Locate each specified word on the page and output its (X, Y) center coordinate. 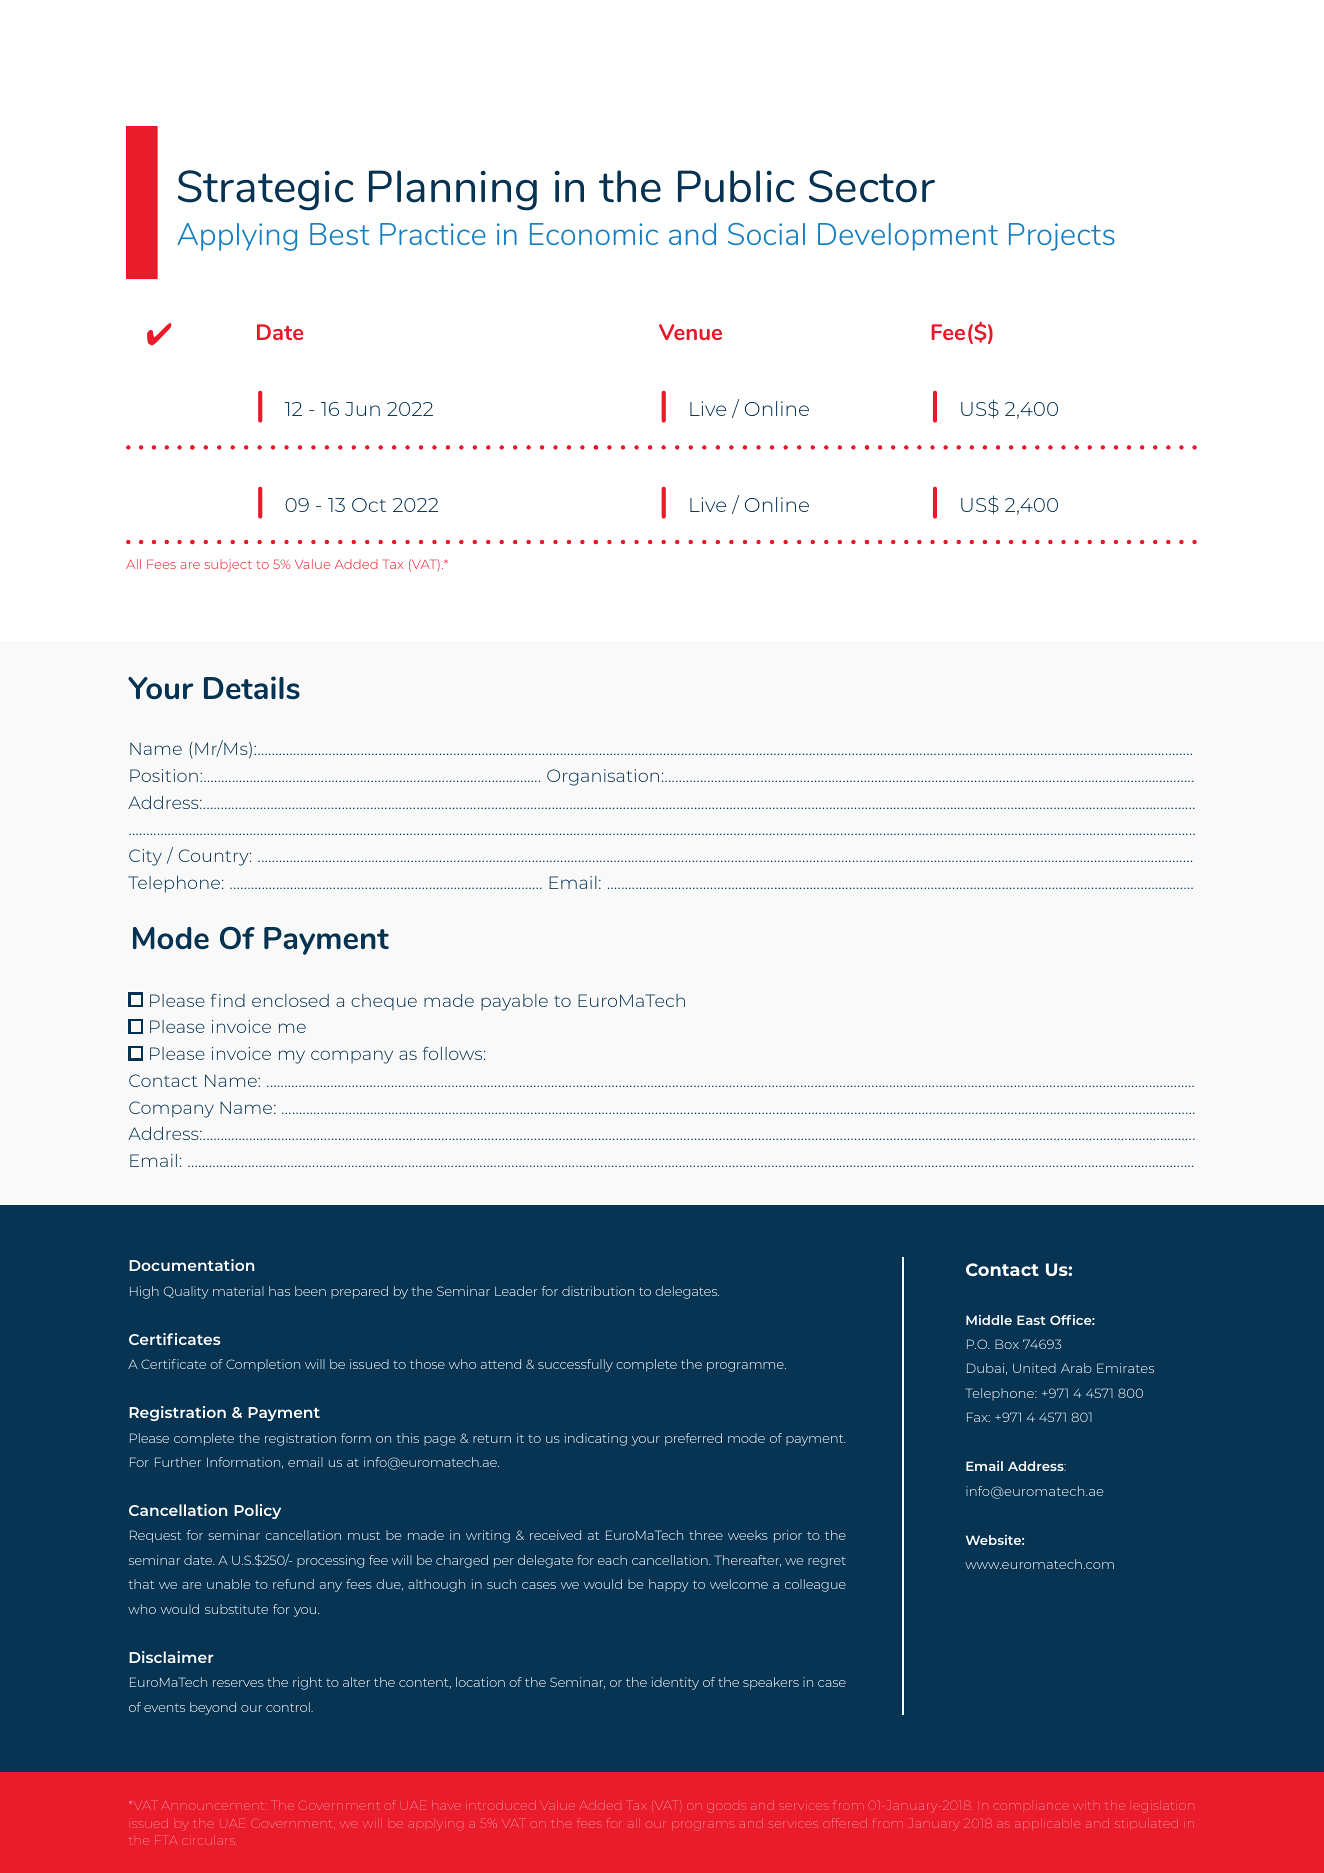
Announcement (211, 1805)
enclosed (290, 1000)
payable (514, 1002)
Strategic (266, 190)
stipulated (1146, 1824)
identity (675, 1683)
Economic (594, 234)
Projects (1062, 237)
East (1031, 1320)
